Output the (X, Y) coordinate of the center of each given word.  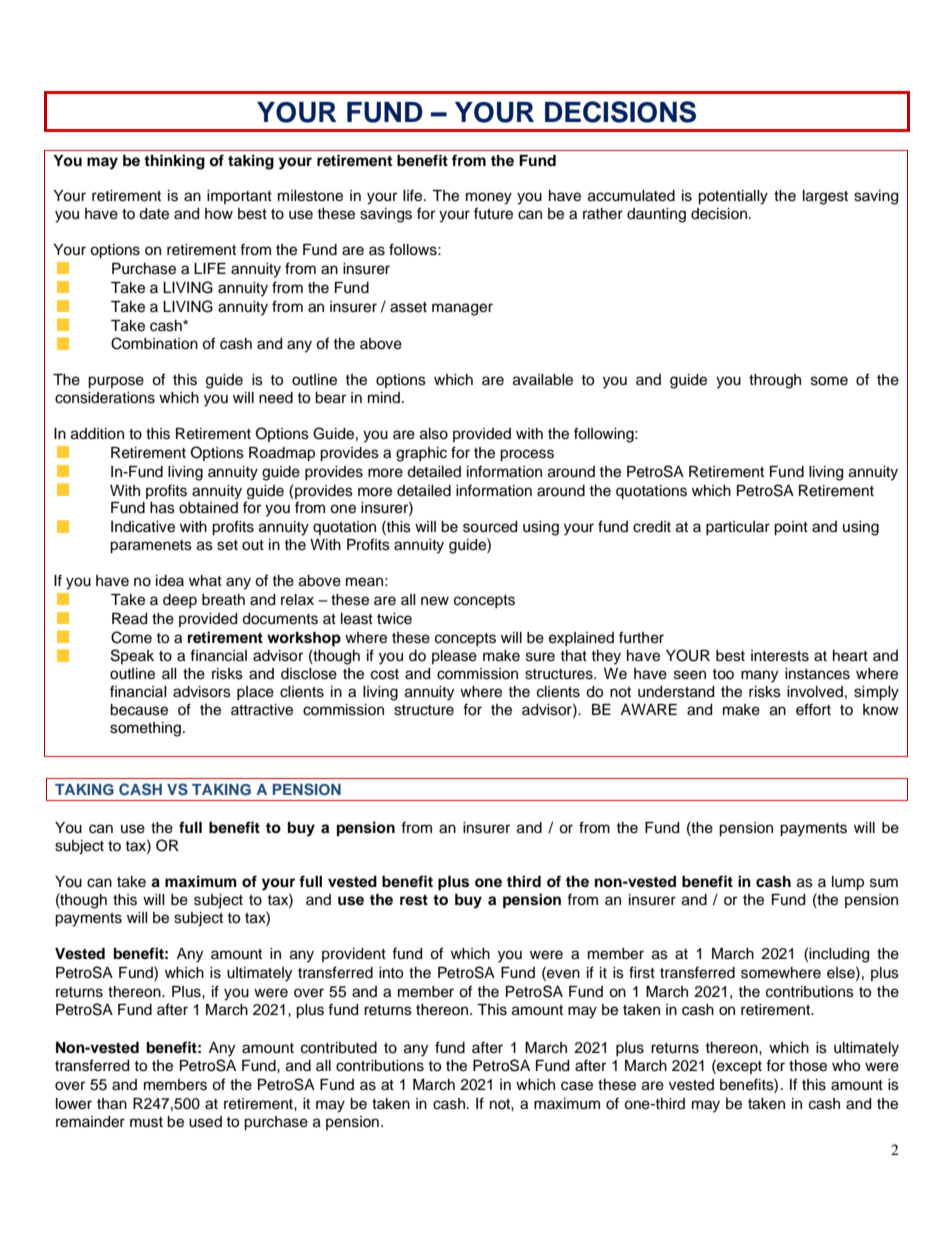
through (775, 381)
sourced (490, 527)
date (154, 214)
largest (825, 197)
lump (848, 883)
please (454, 657)
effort (813, 709)
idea (170, 581)
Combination (154, 343)
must (146, 1122)
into (391, 973)
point (791, 528)
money (489, 198)
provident (354, 955)
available (543, 380)
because (139, 710)
